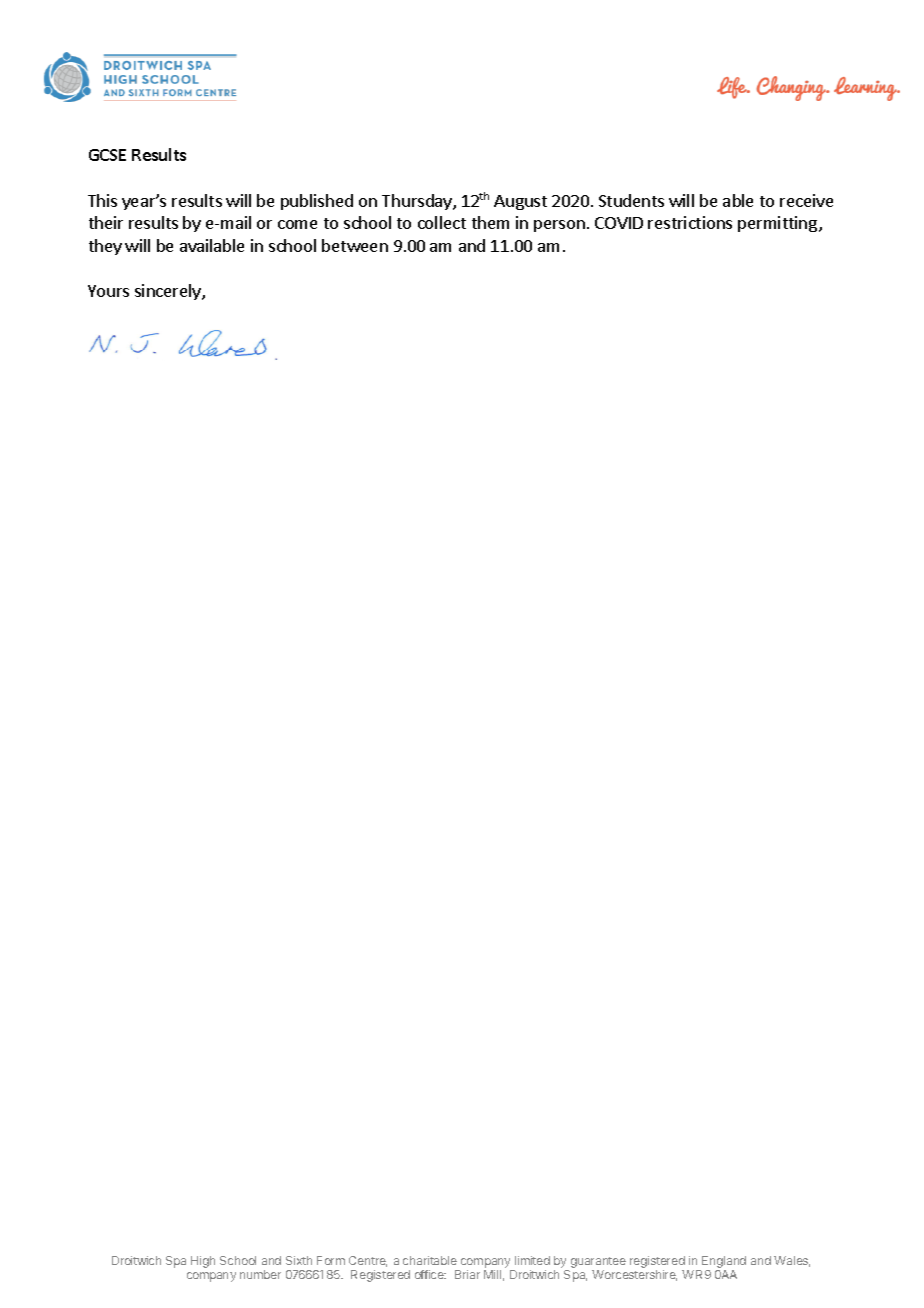 This screenshot has height=1308, width=924. What do you see at coordinates (418, 202) in the screenshot?
I see `Thursday` at bounding box center [418, 202].
